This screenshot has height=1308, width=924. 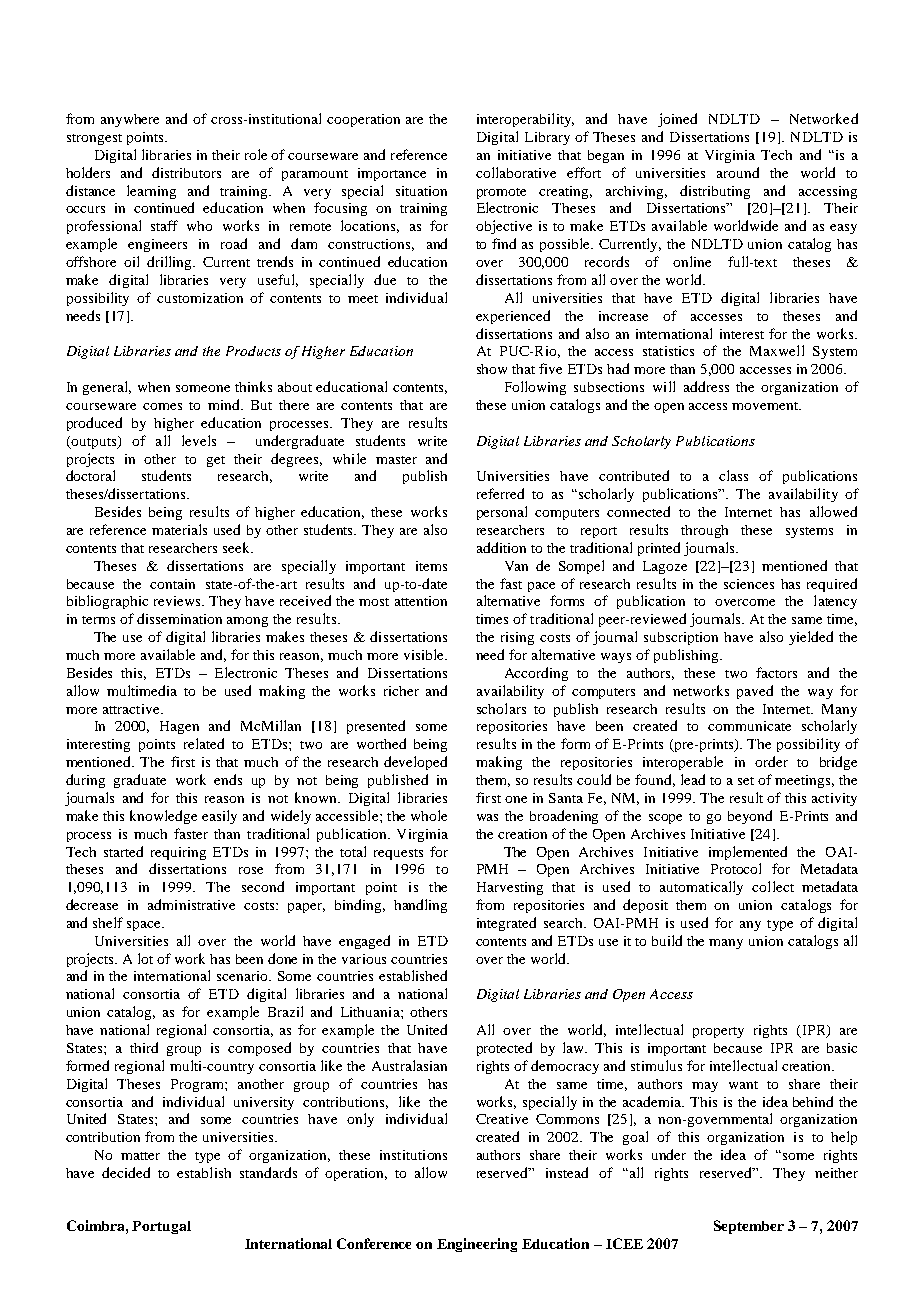 I want to click on materials, so click(x=179, y=529).
